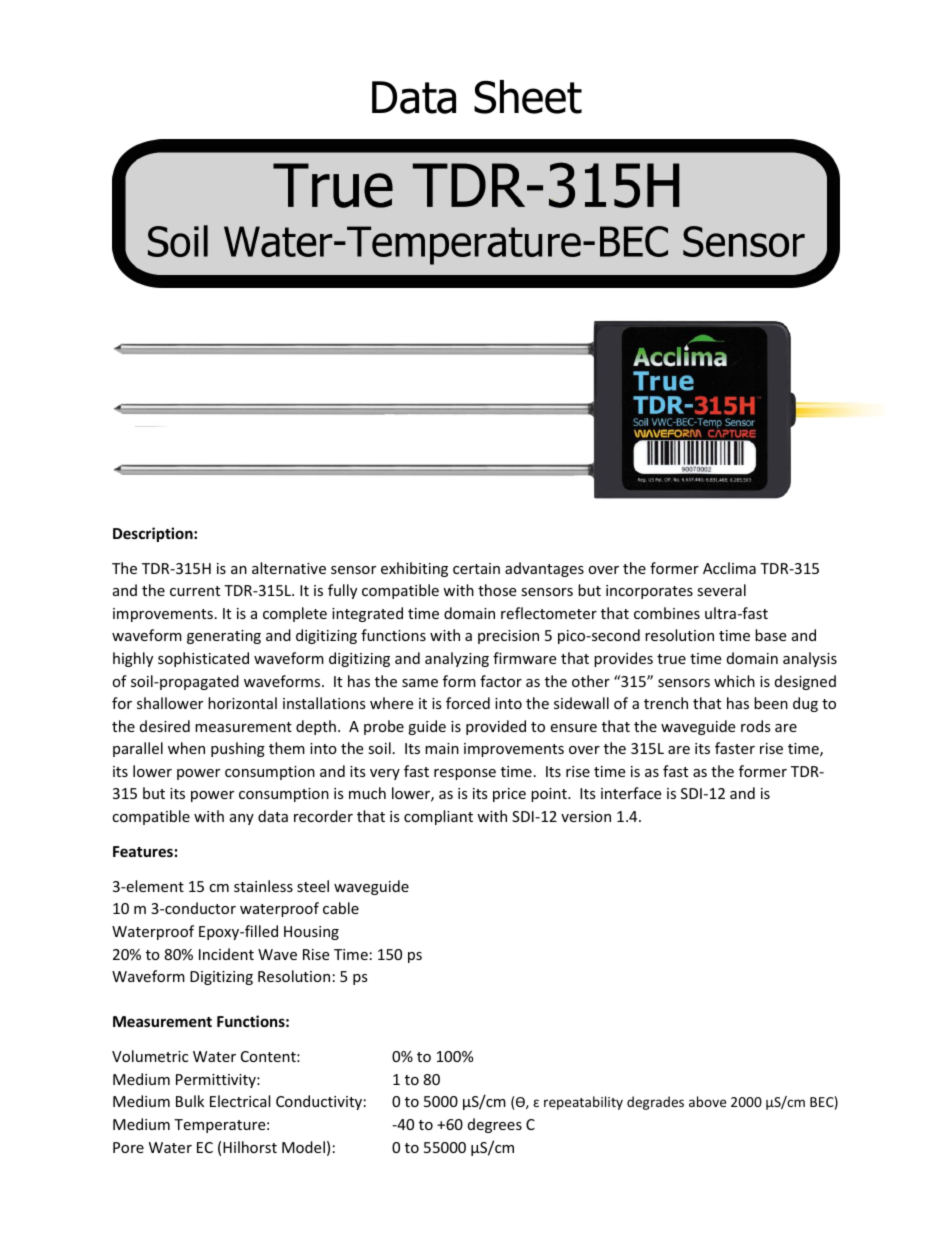 The height and width of the screenshot is (1233, 952). Describe the element at coordinates (528, 97) in the screenshot. I see `Sheet` at that location.
